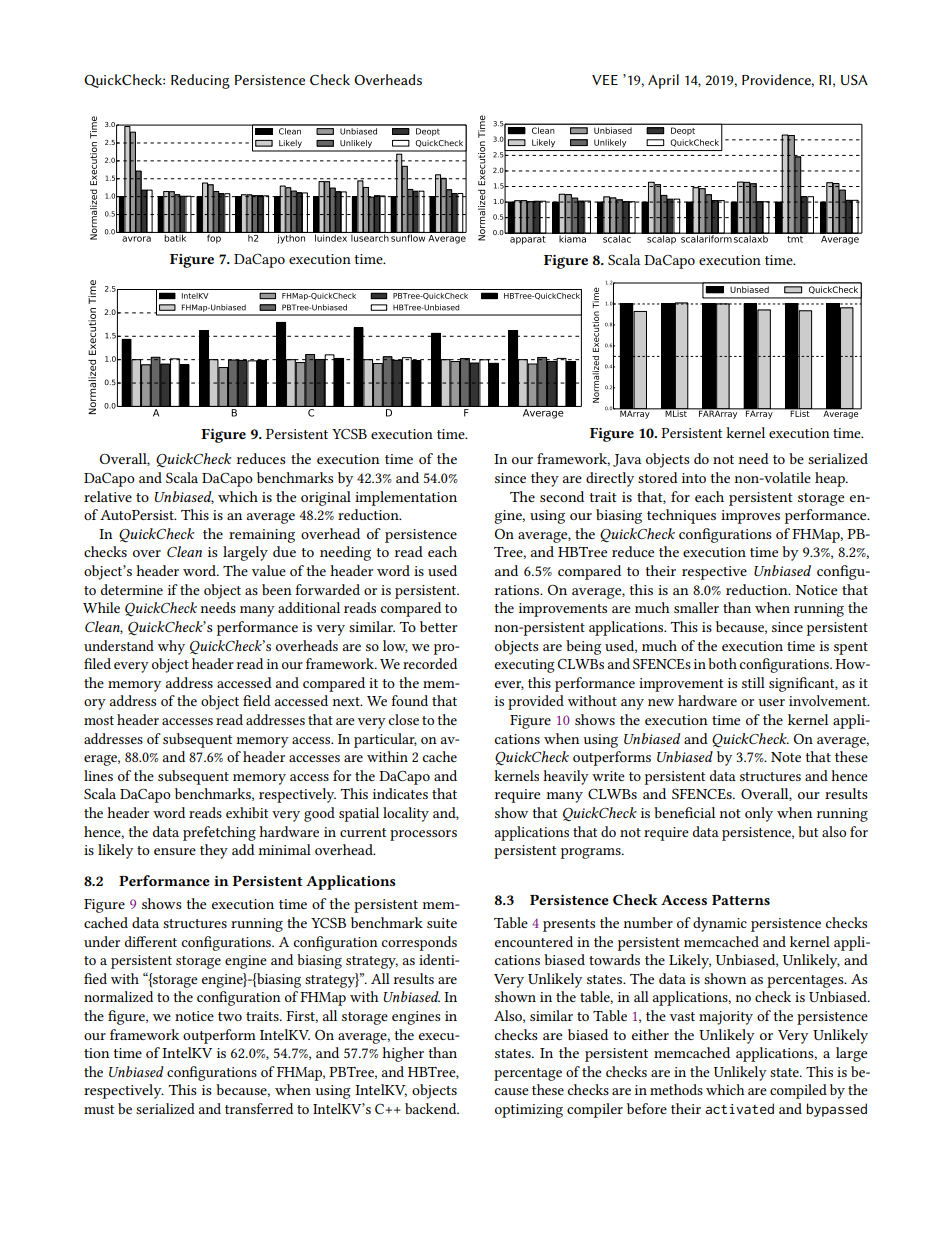 This image has height=1233, width=952. What do you see at coordinates (403, 719) in the image?
I see `close` at bounding box center [403, 719].
